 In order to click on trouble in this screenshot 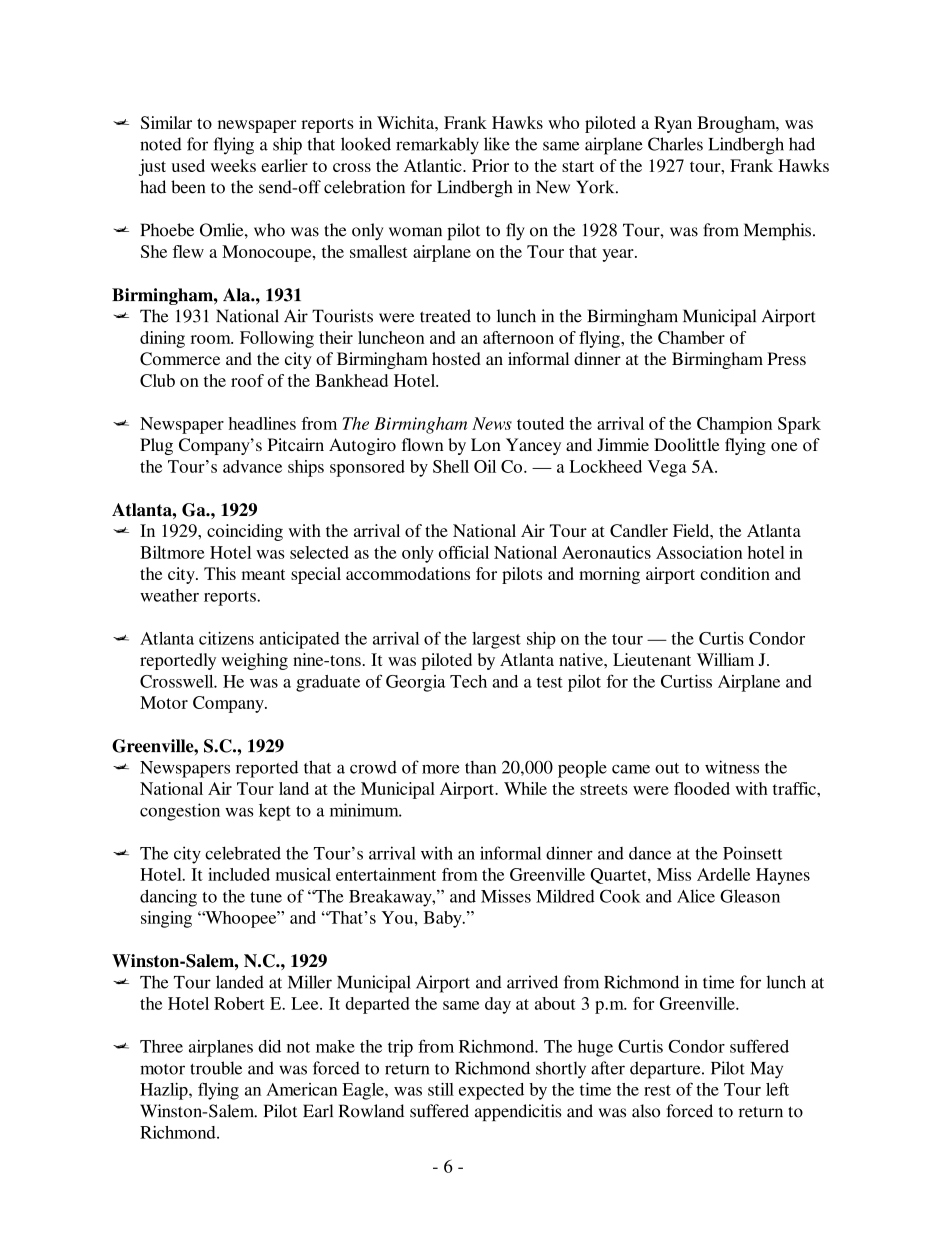, I will do `click(216, 1068)`.
